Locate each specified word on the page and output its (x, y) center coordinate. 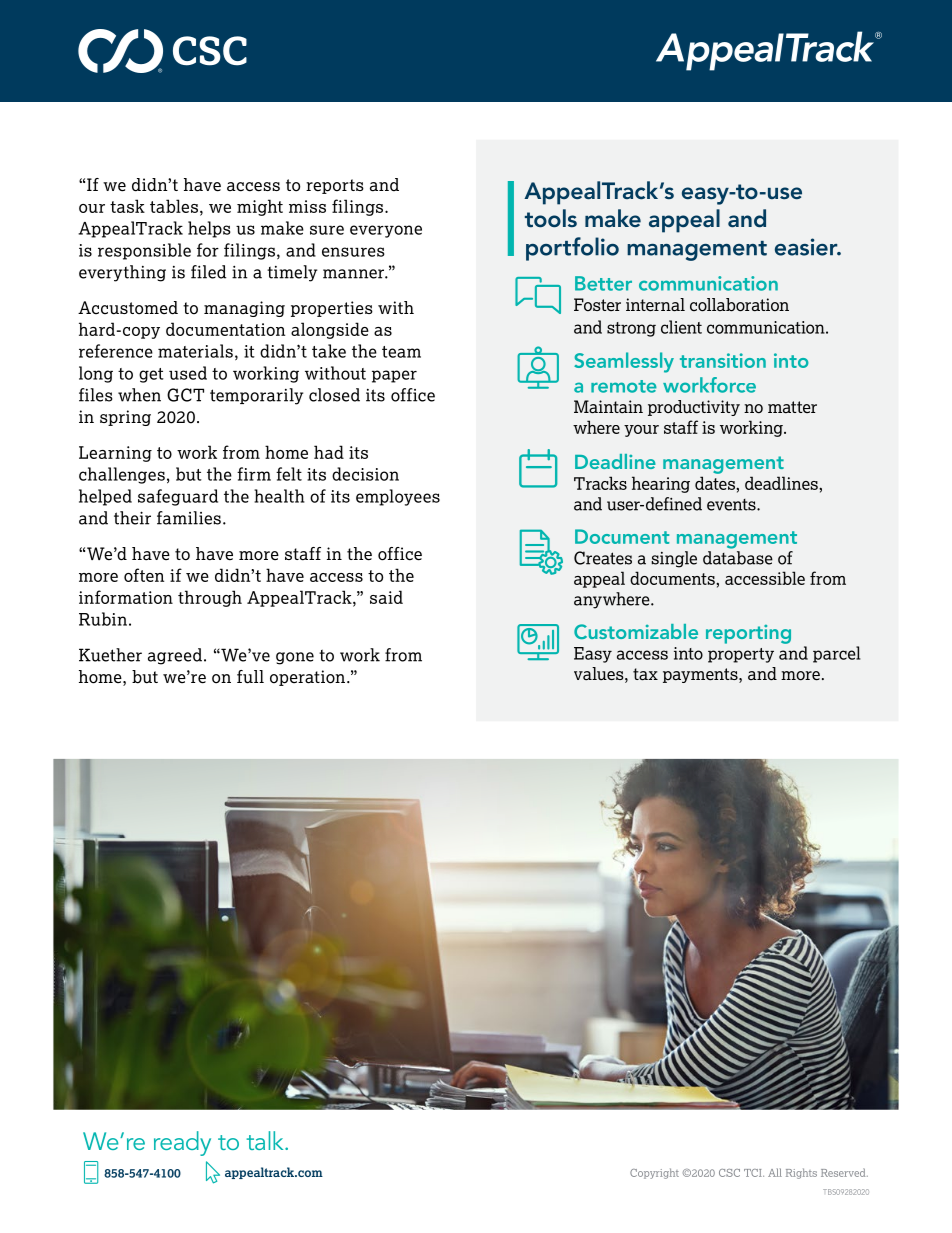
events (732, 505)
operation (309, 678)
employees (398, 497)
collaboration (739, 305)
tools (551, 218)
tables (174, 206)
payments (701, 675)
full (250, 677)
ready (182, 1143)
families (189, 518)
